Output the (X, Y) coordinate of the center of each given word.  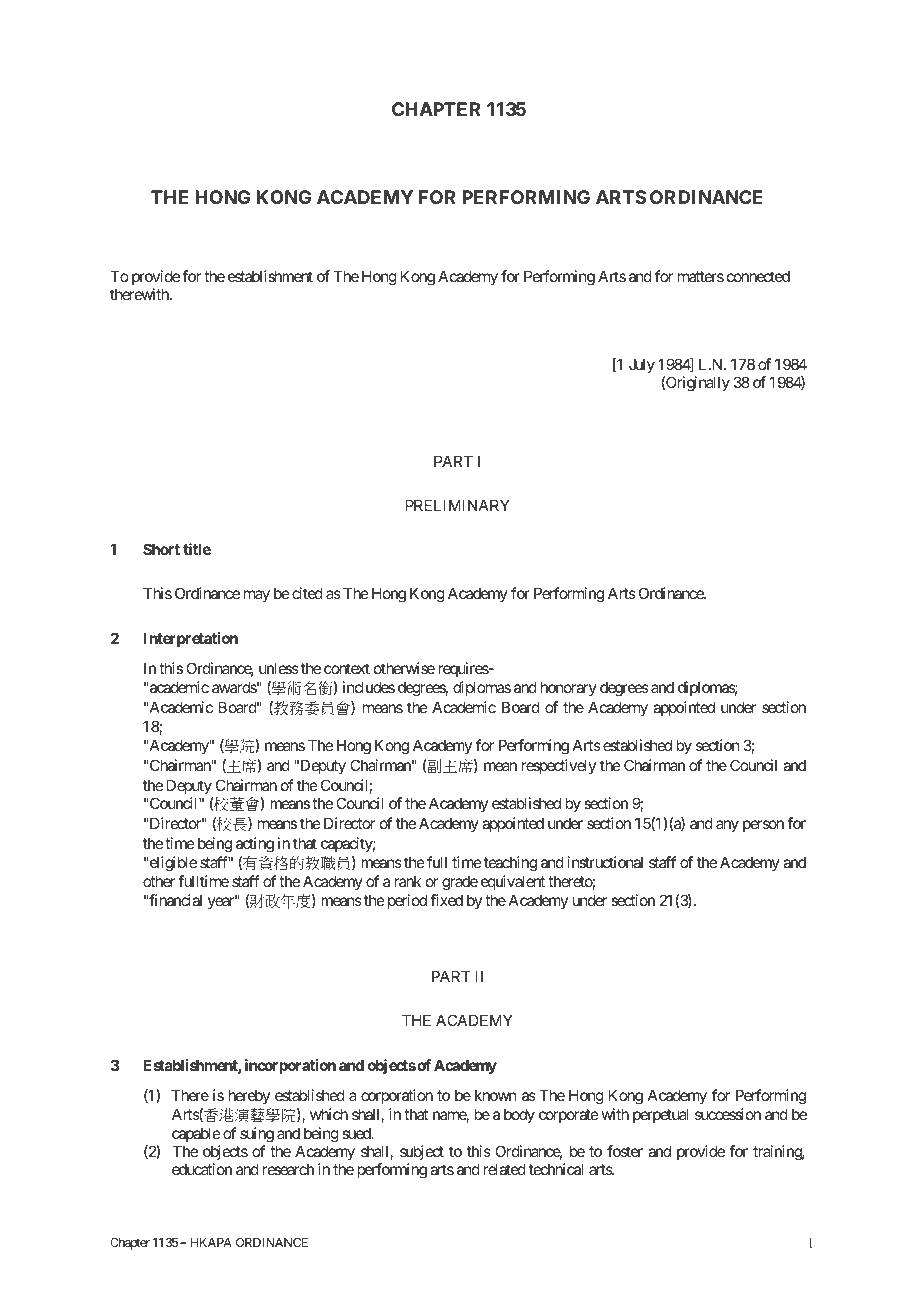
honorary (569, 688)
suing (257, 1136)
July (642, 365)
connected (758, 276)
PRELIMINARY (457, 505)
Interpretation (190, 639)
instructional (605, 862)
